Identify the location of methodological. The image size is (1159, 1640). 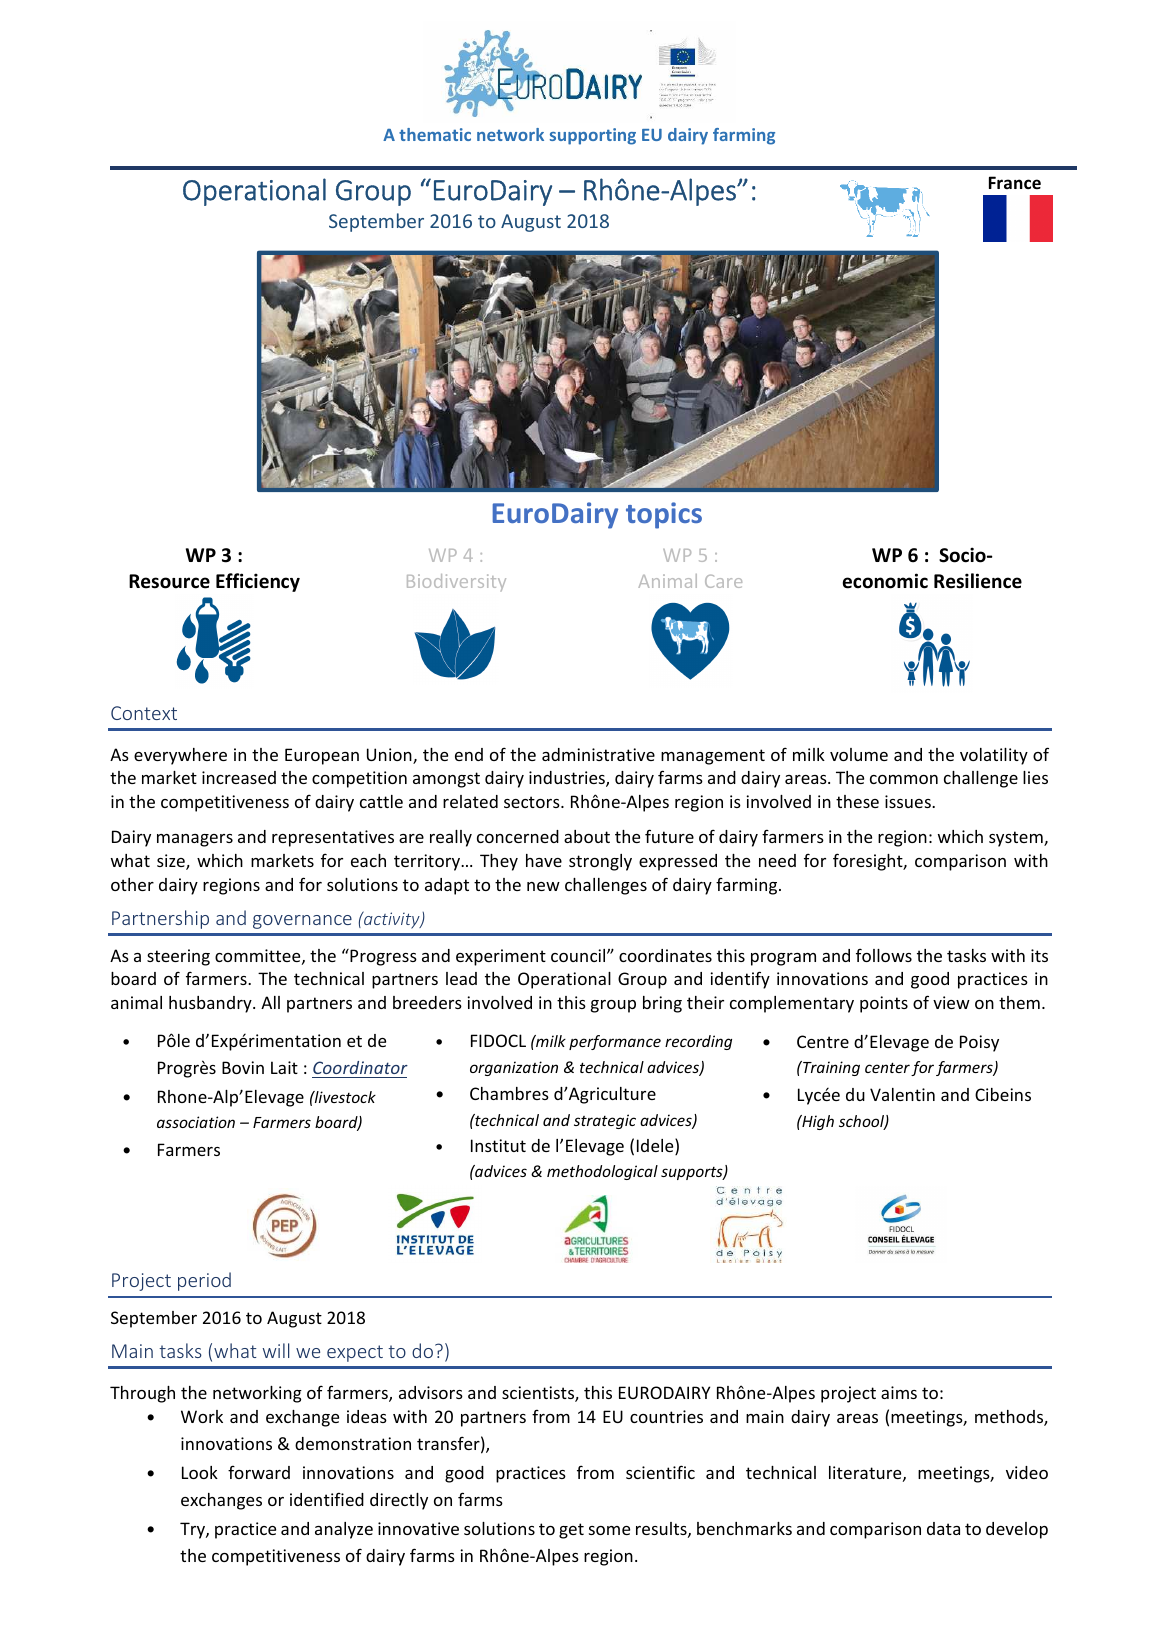
(602, 1172).
